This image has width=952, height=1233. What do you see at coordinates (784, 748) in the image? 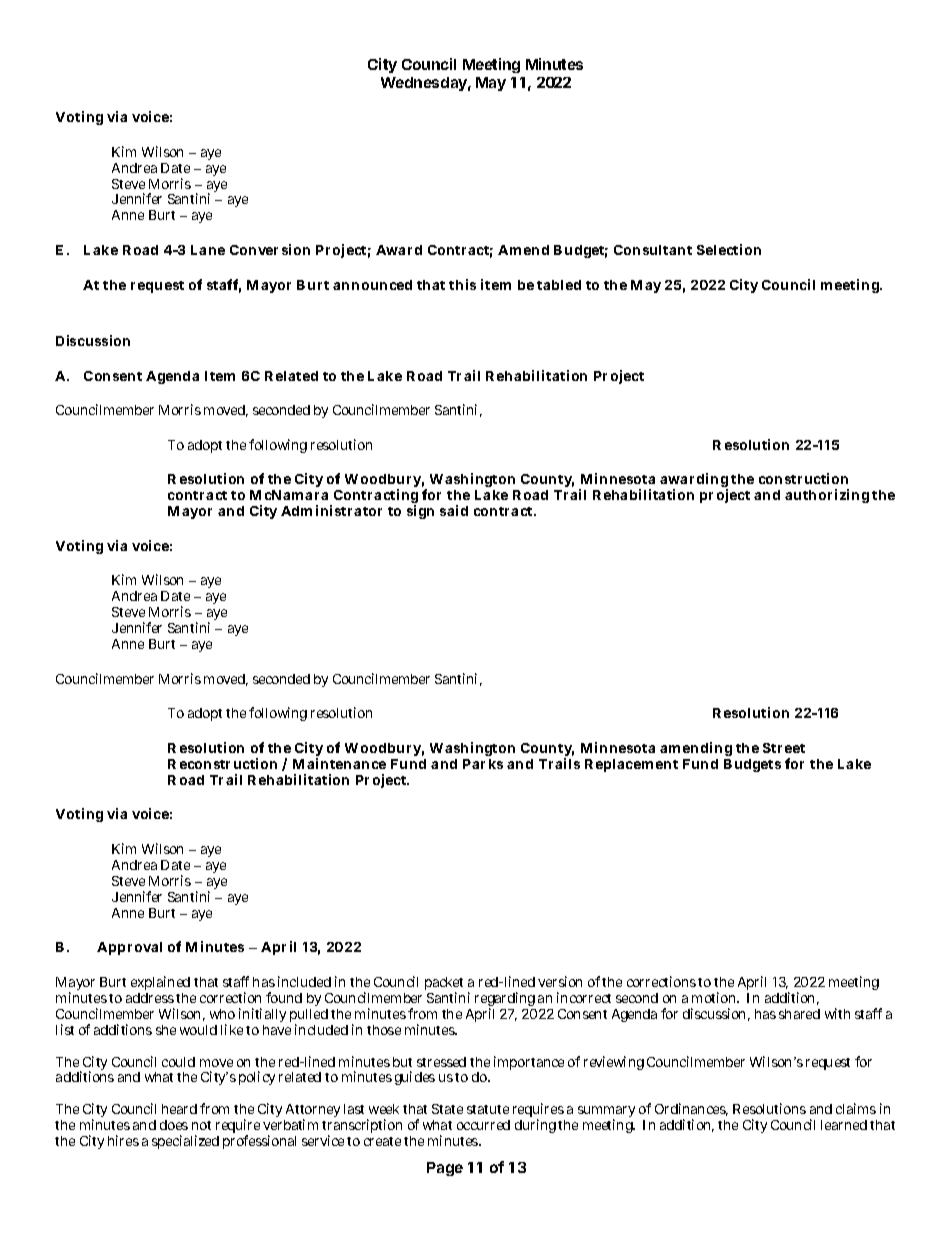
I see `Street` at bounding box center [784, 748].
